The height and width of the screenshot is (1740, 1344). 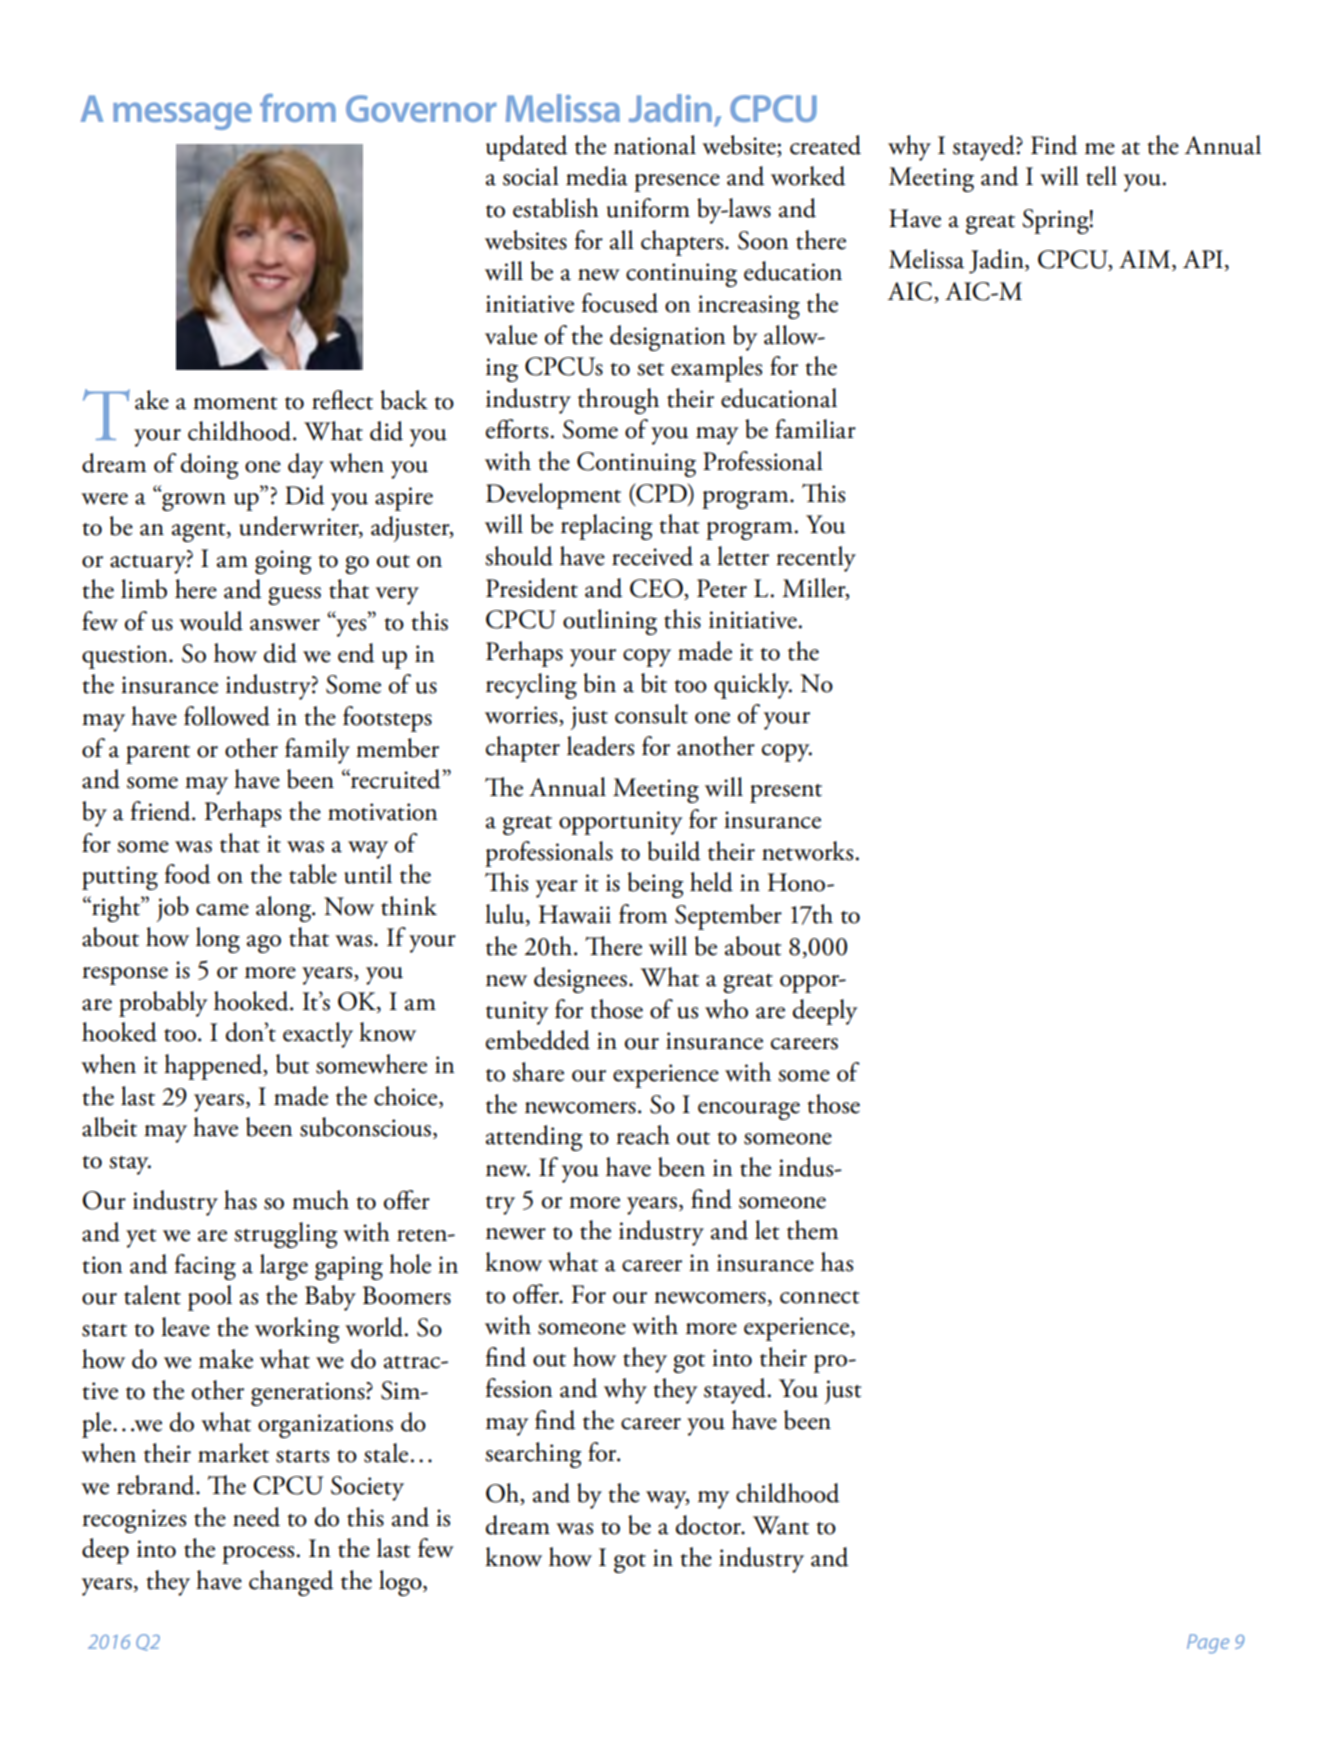 What do you see at coordinates (291, 1583) in the screenshot?
I see `changed` at bounding box center [291, 1583].
